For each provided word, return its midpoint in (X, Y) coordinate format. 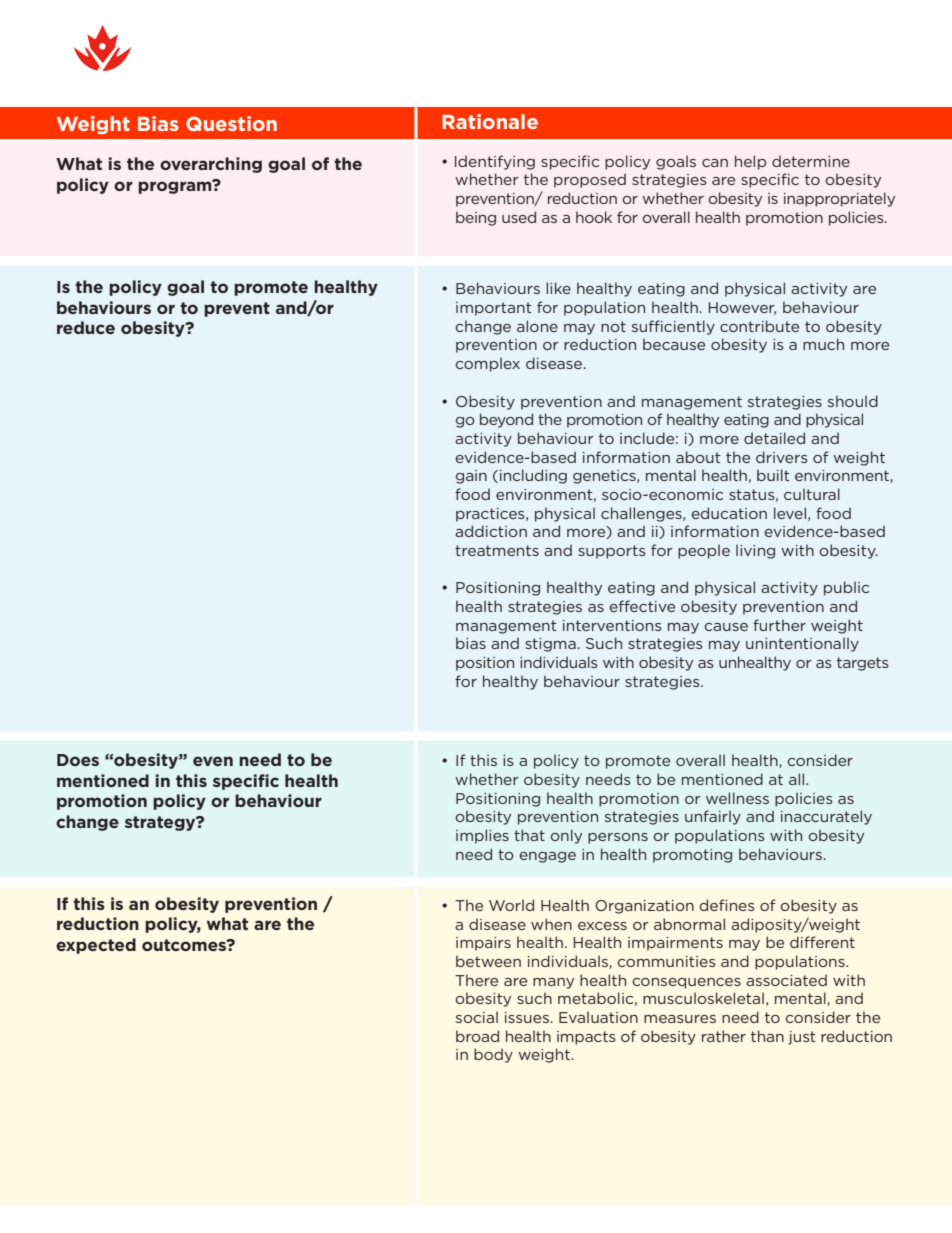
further (779, 625)
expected (96, 946)
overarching (211, 165)
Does (78, 760)
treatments (497, 550)
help (750, 162)
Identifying (495, 162)
